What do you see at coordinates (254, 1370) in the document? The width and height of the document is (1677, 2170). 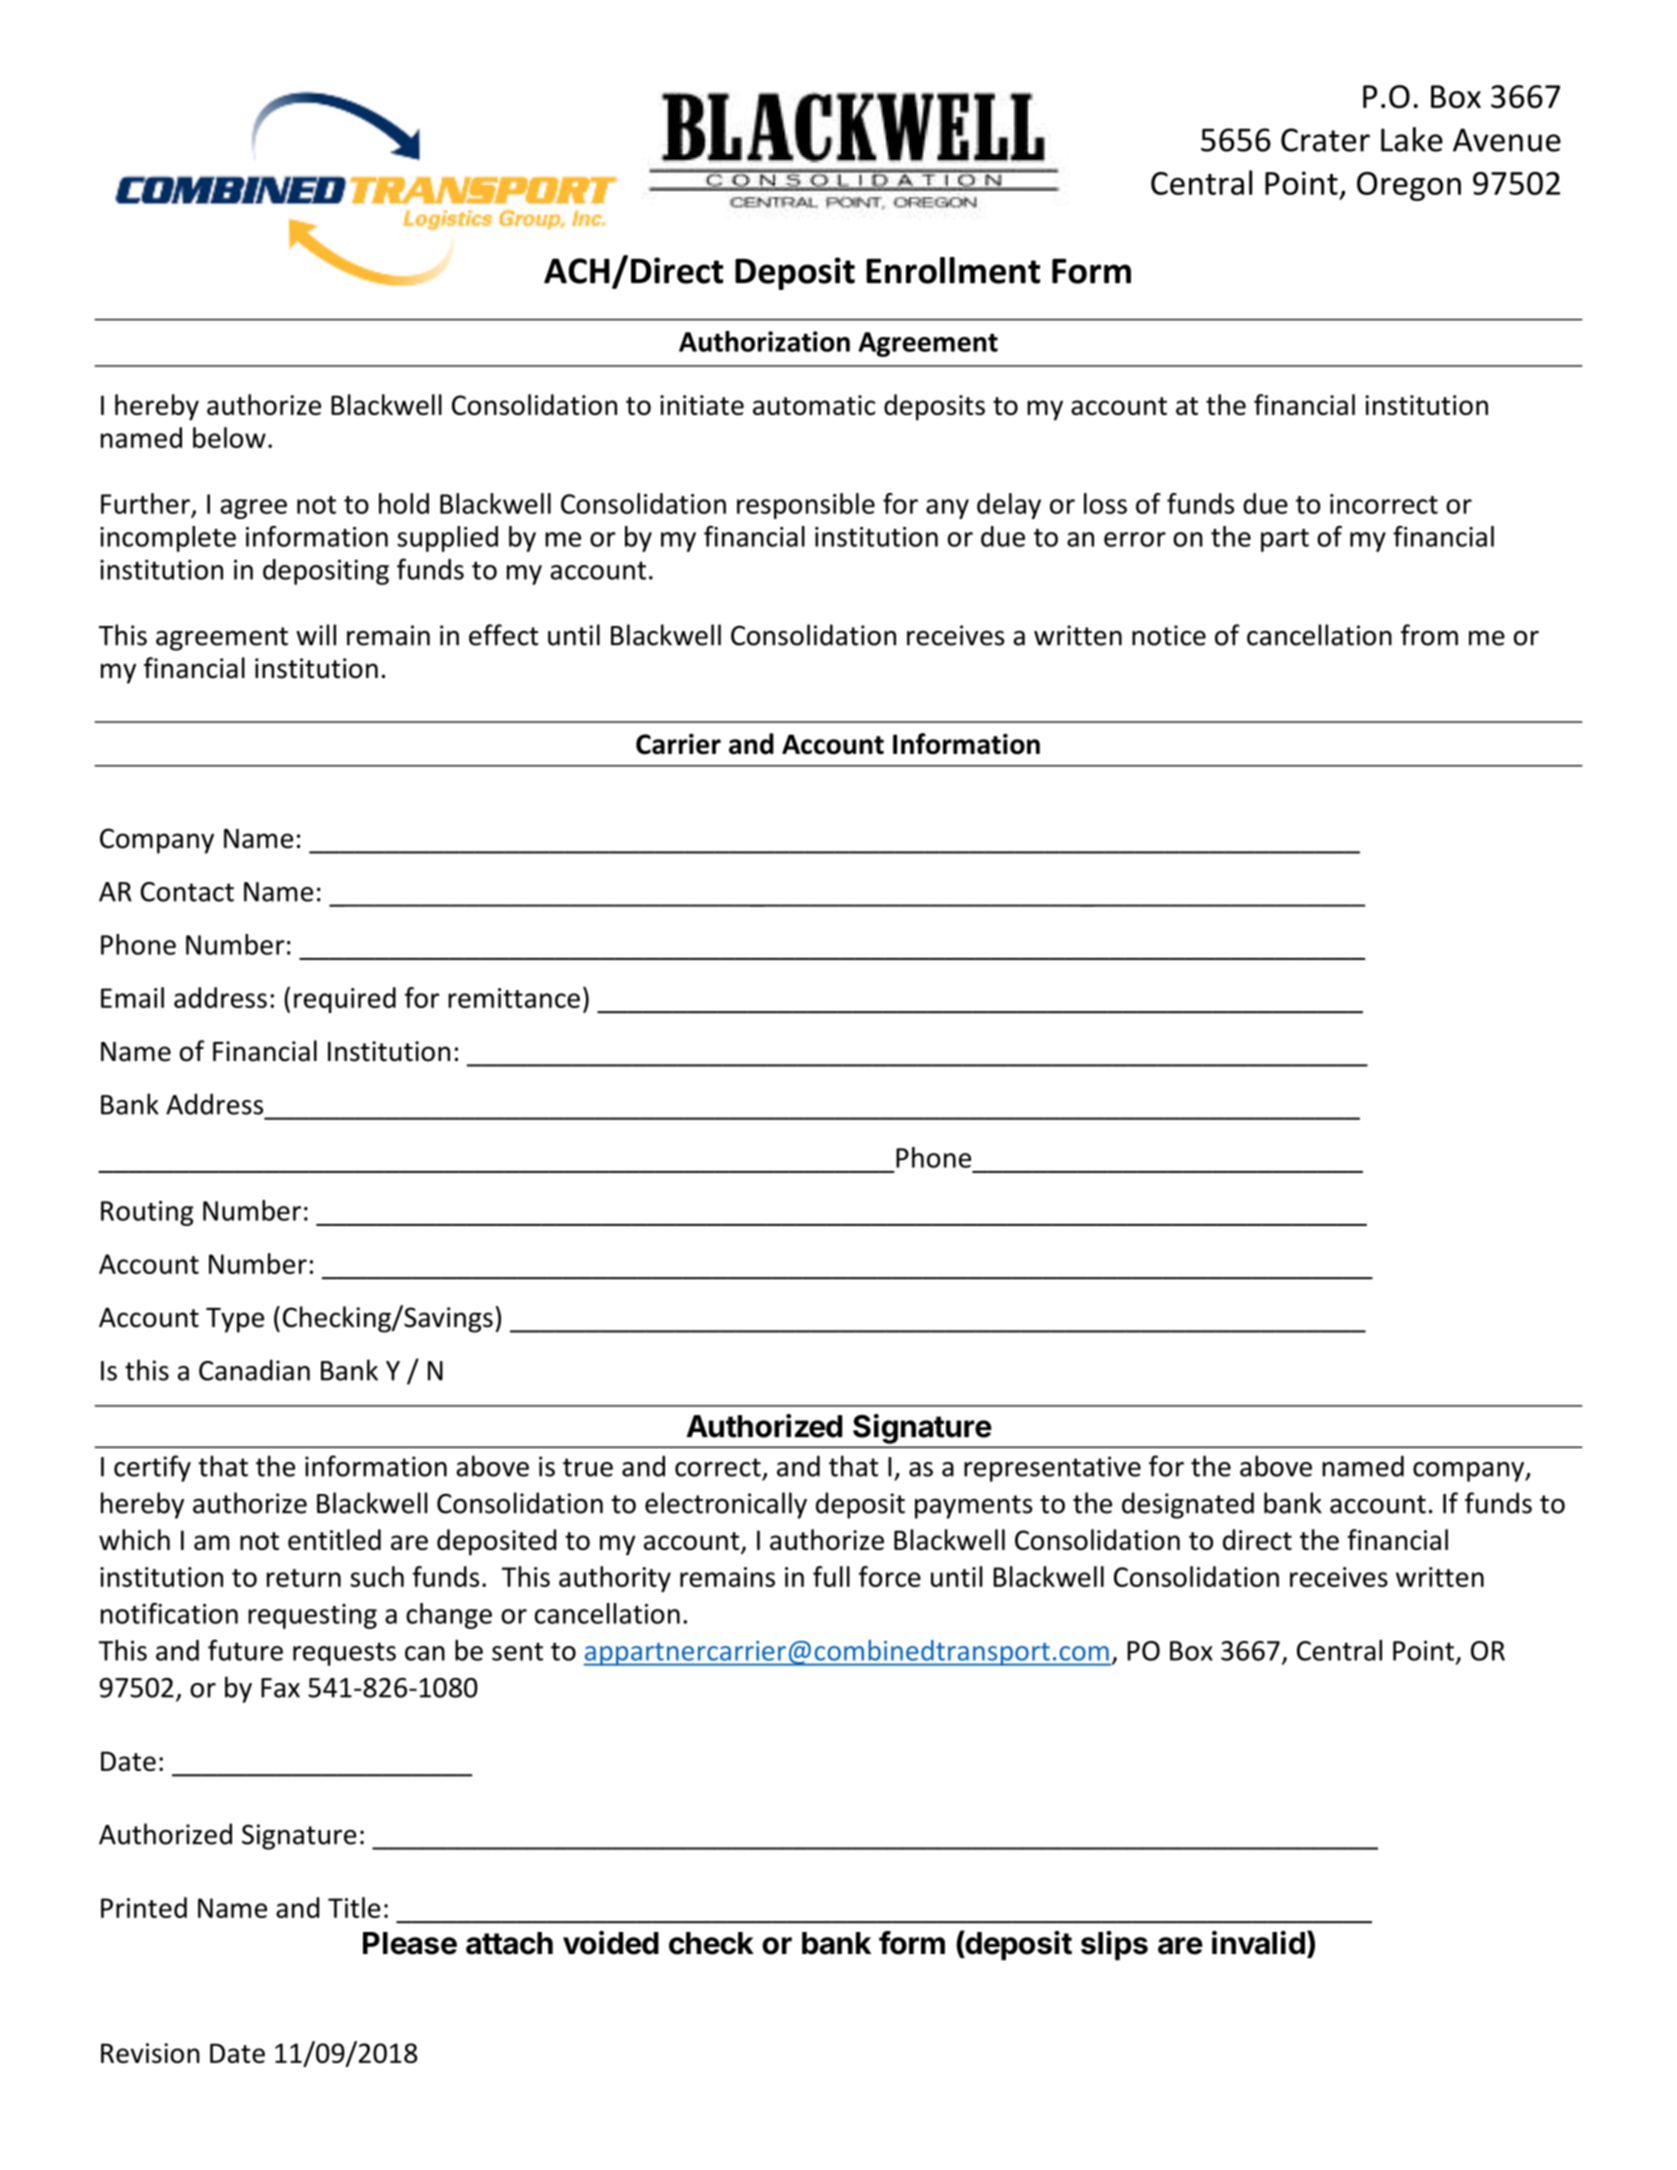 I see `Canadian` at bounding box center [254, 1370].
